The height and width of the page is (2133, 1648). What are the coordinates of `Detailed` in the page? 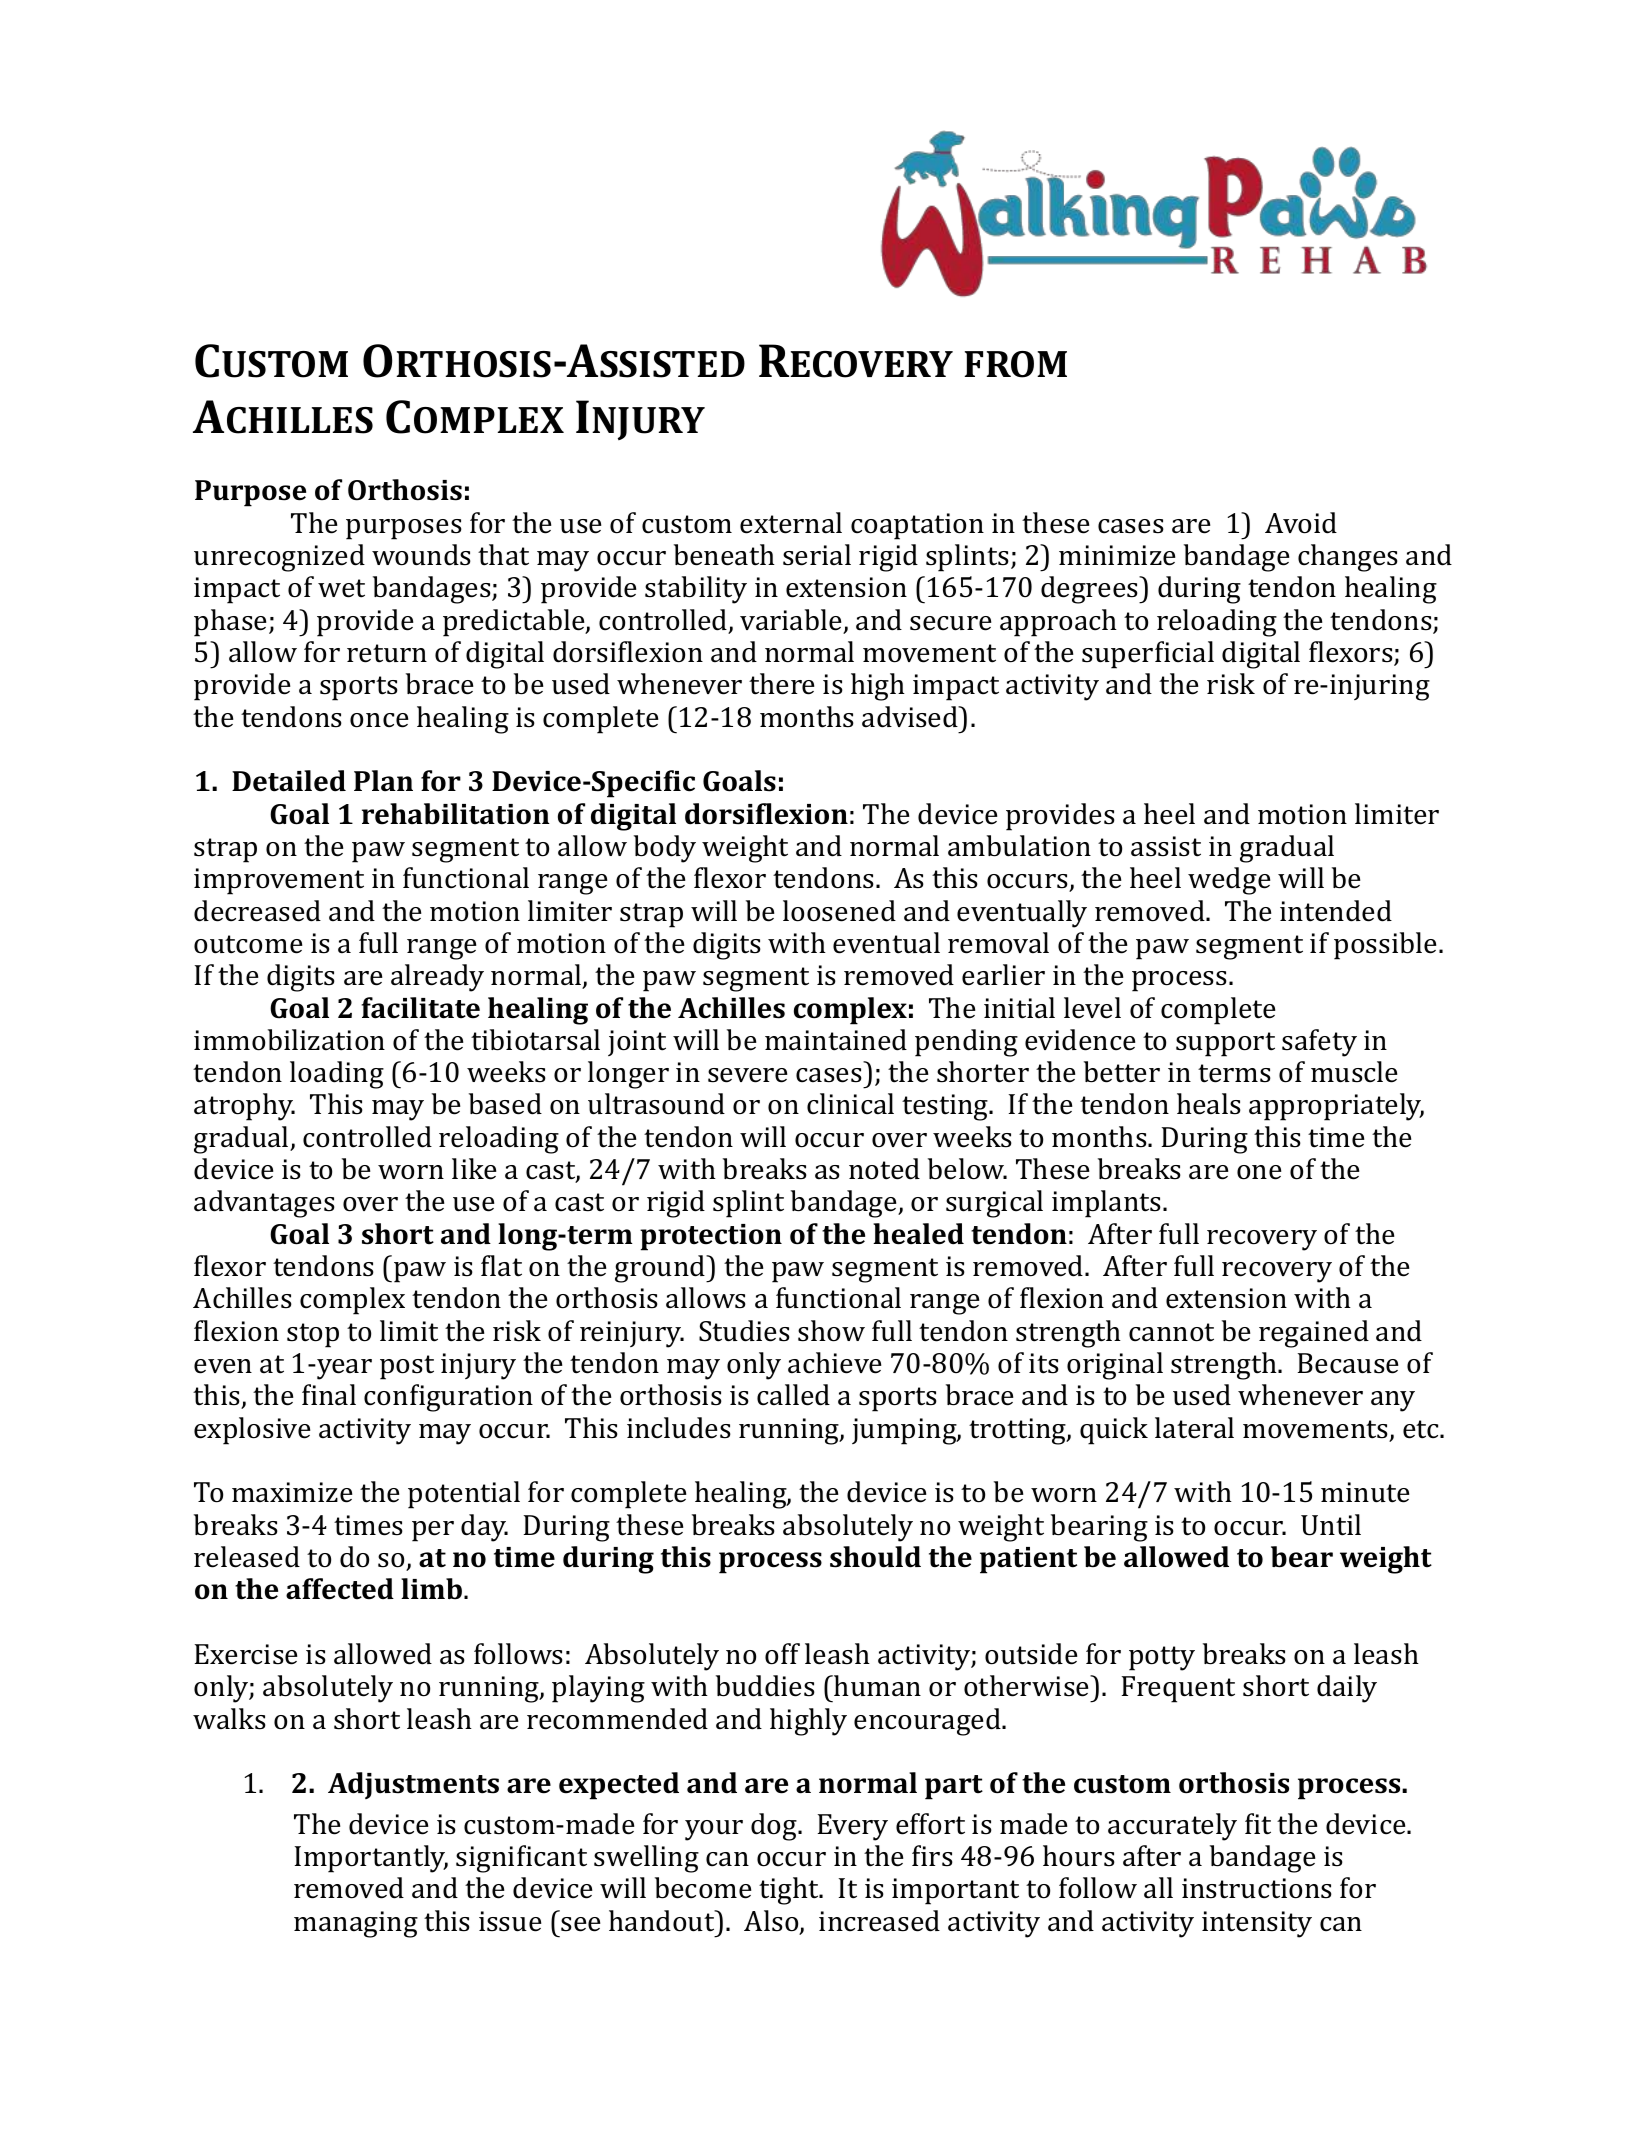 It's located at (289, 781).
